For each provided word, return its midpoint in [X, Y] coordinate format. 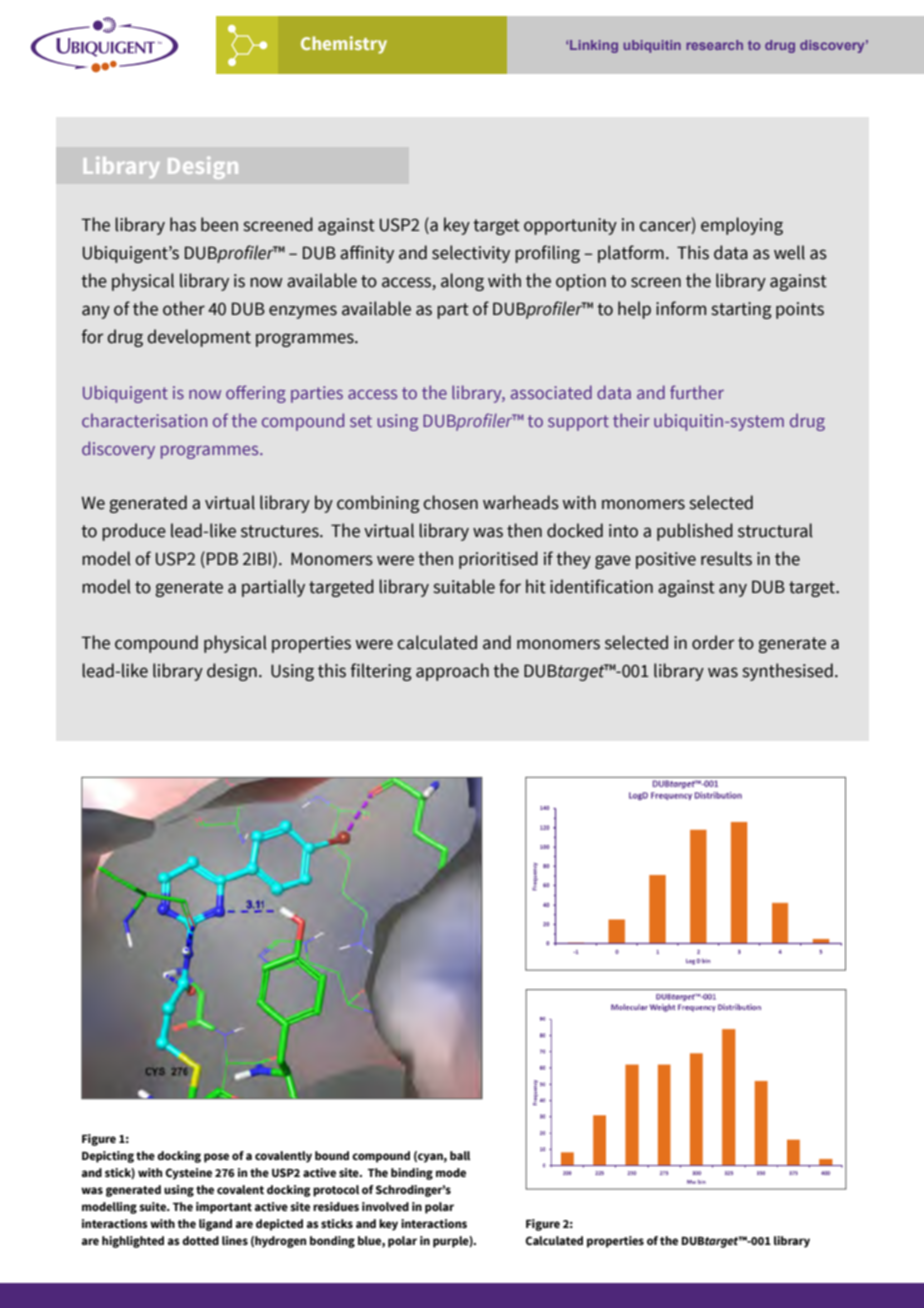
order [713, 642]
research [714, 45]
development [199, 338]
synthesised [788, 672]
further [697, 392]
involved [385, 1206]
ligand [215, 1225]
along [462, 282]
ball [460, 1155]
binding [412, 1174]
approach [452, 672]
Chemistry [344, 45]
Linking [594, 46]
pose [216, 1158]
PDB [222, 558]
